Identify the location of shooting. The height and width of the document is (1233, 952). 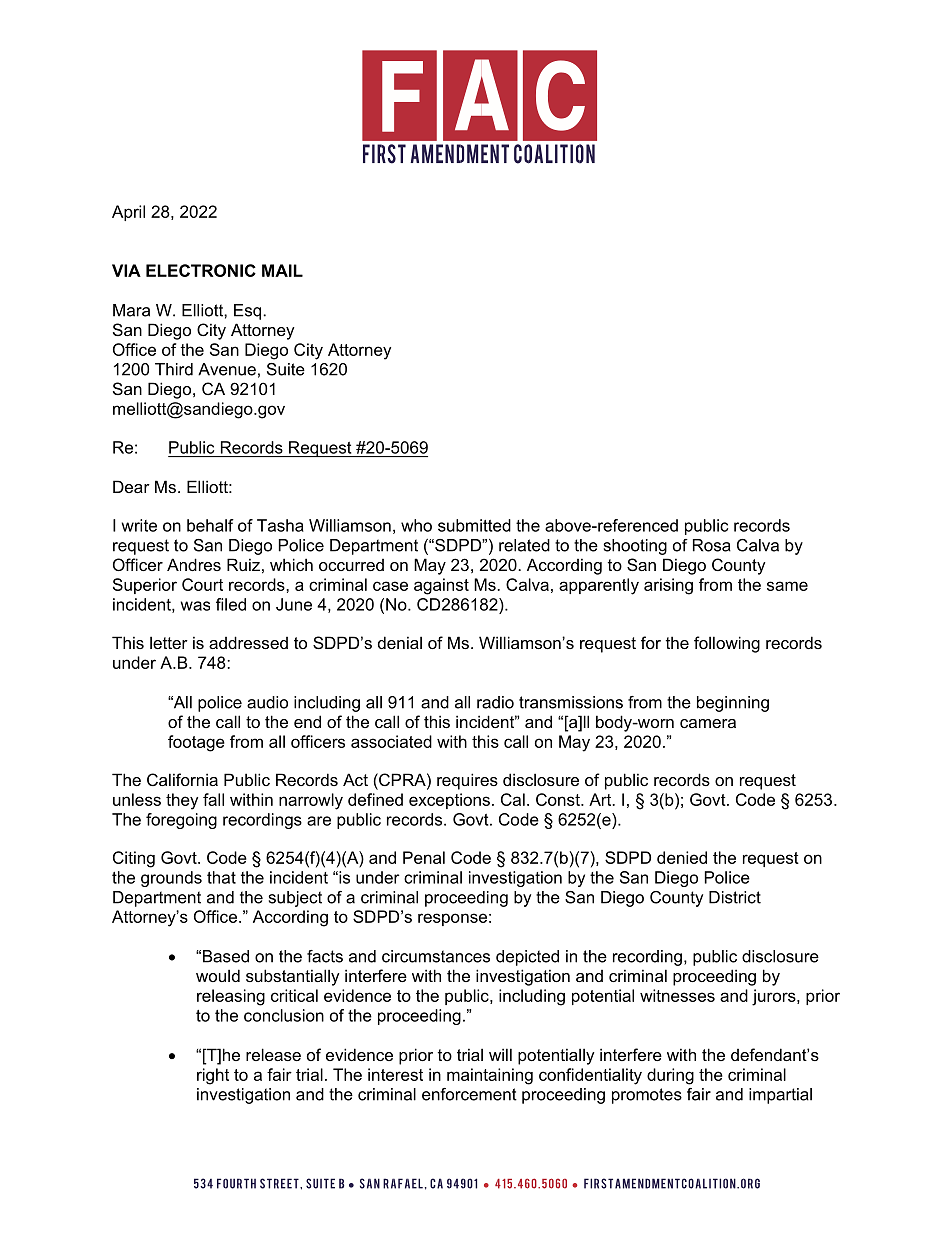
(635, 547).
